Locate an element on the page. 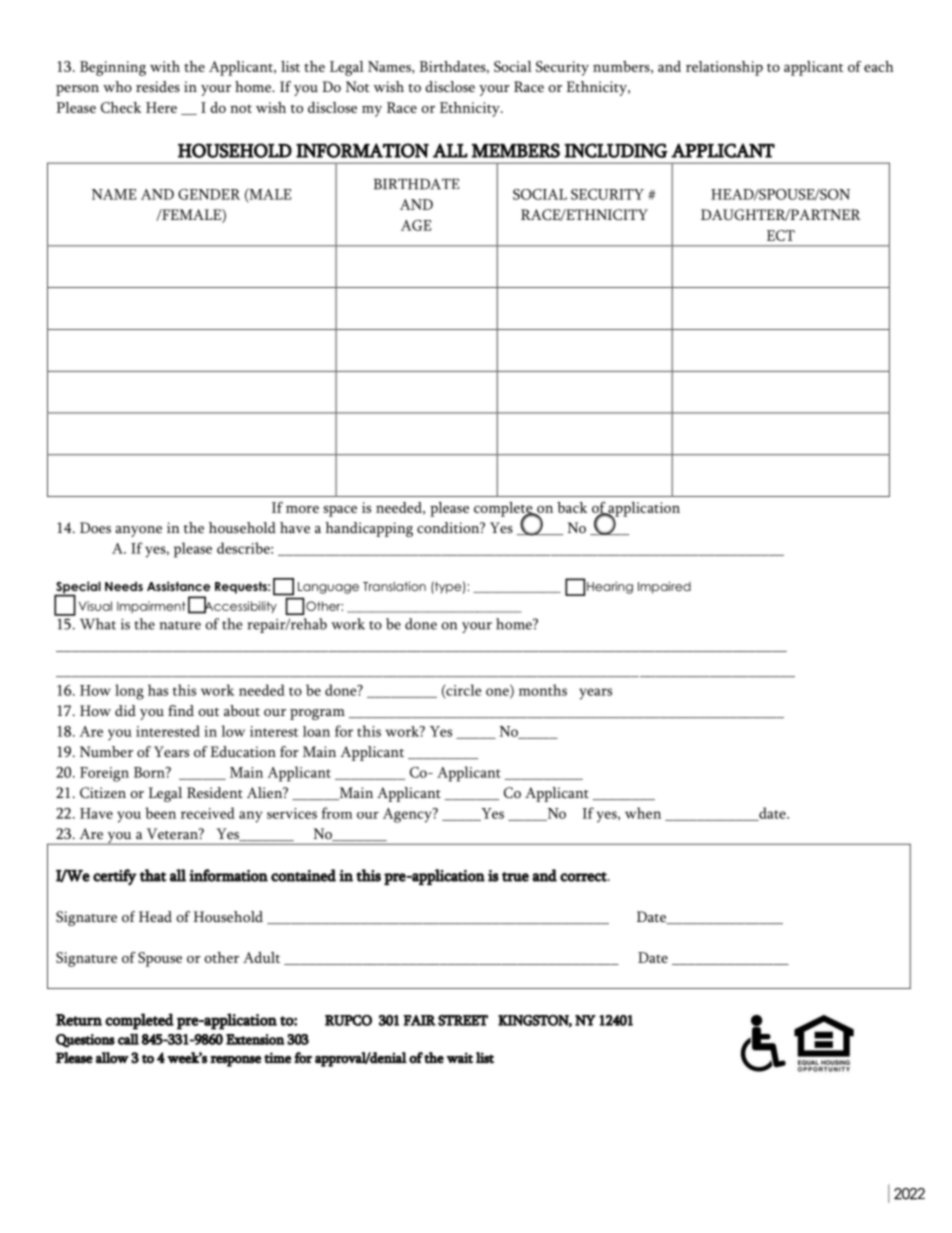 The width and height of the document is (952, 1233). STREET is located at coordinates (463, 1020).
